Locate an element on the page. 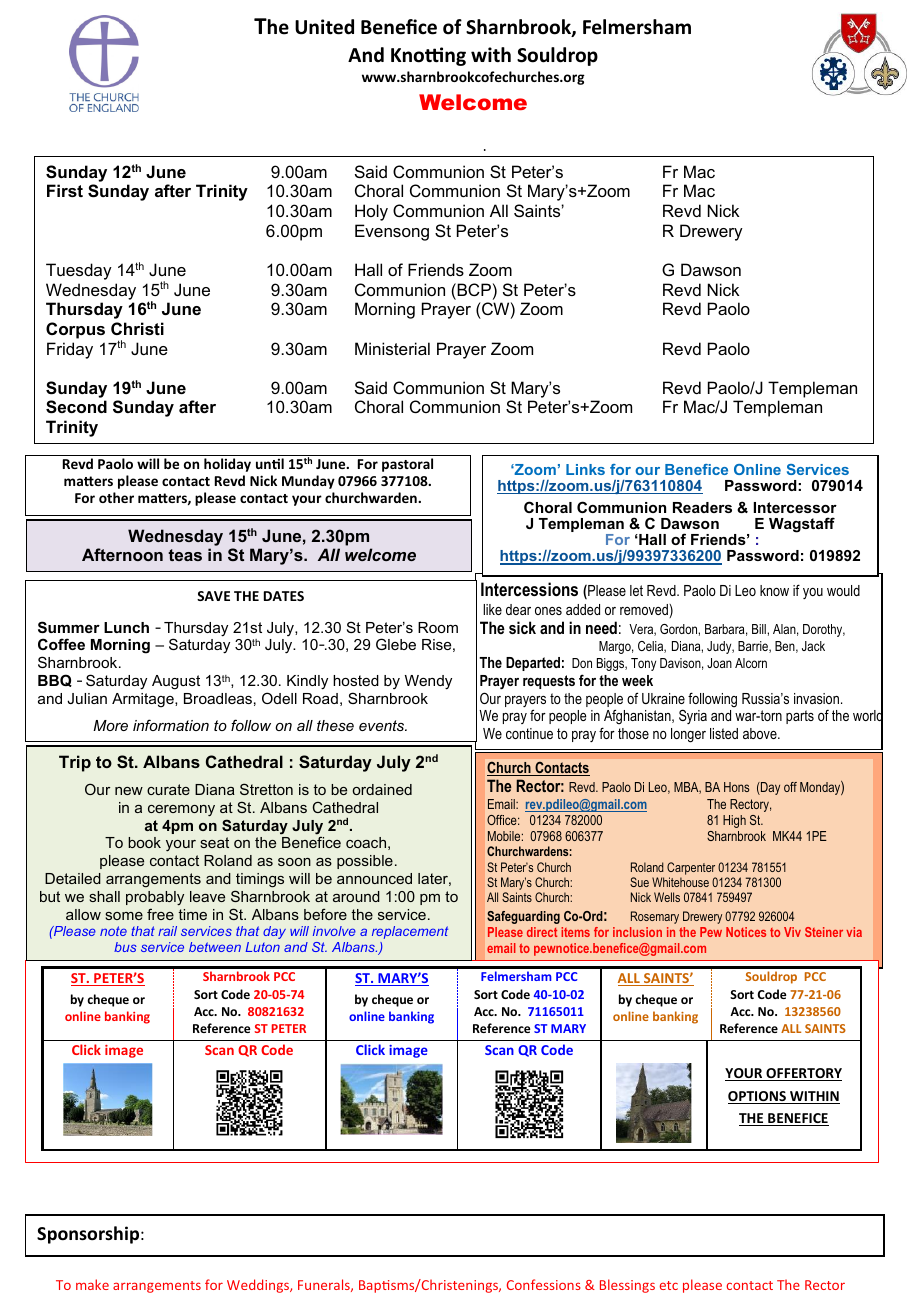 The height and width of the image is (1307, 924). Knotting is located at coordinates (428, 56).
